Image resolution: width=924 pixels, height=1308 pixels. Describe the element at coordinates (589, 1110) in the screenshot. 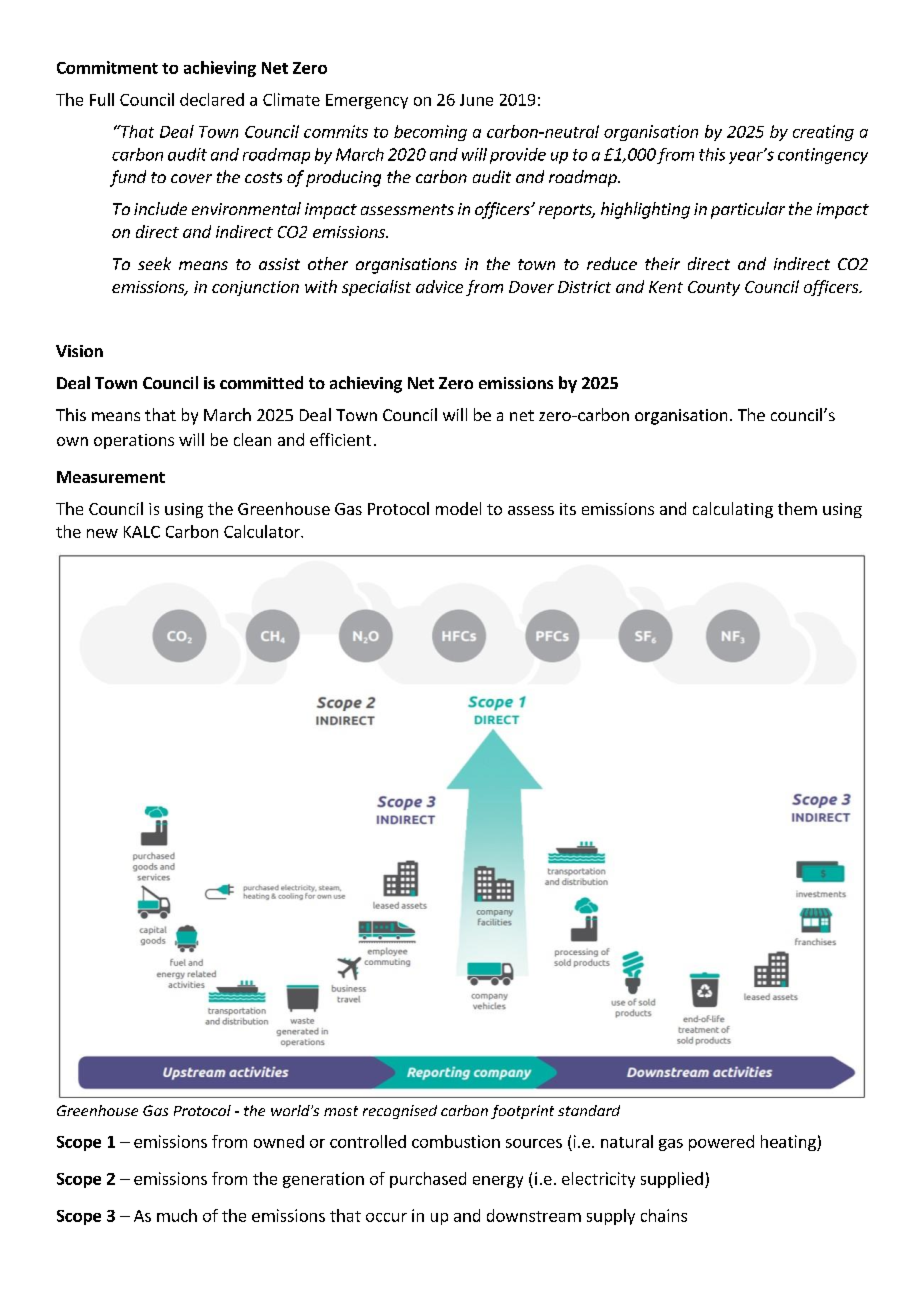

I see `standard` at that location.
